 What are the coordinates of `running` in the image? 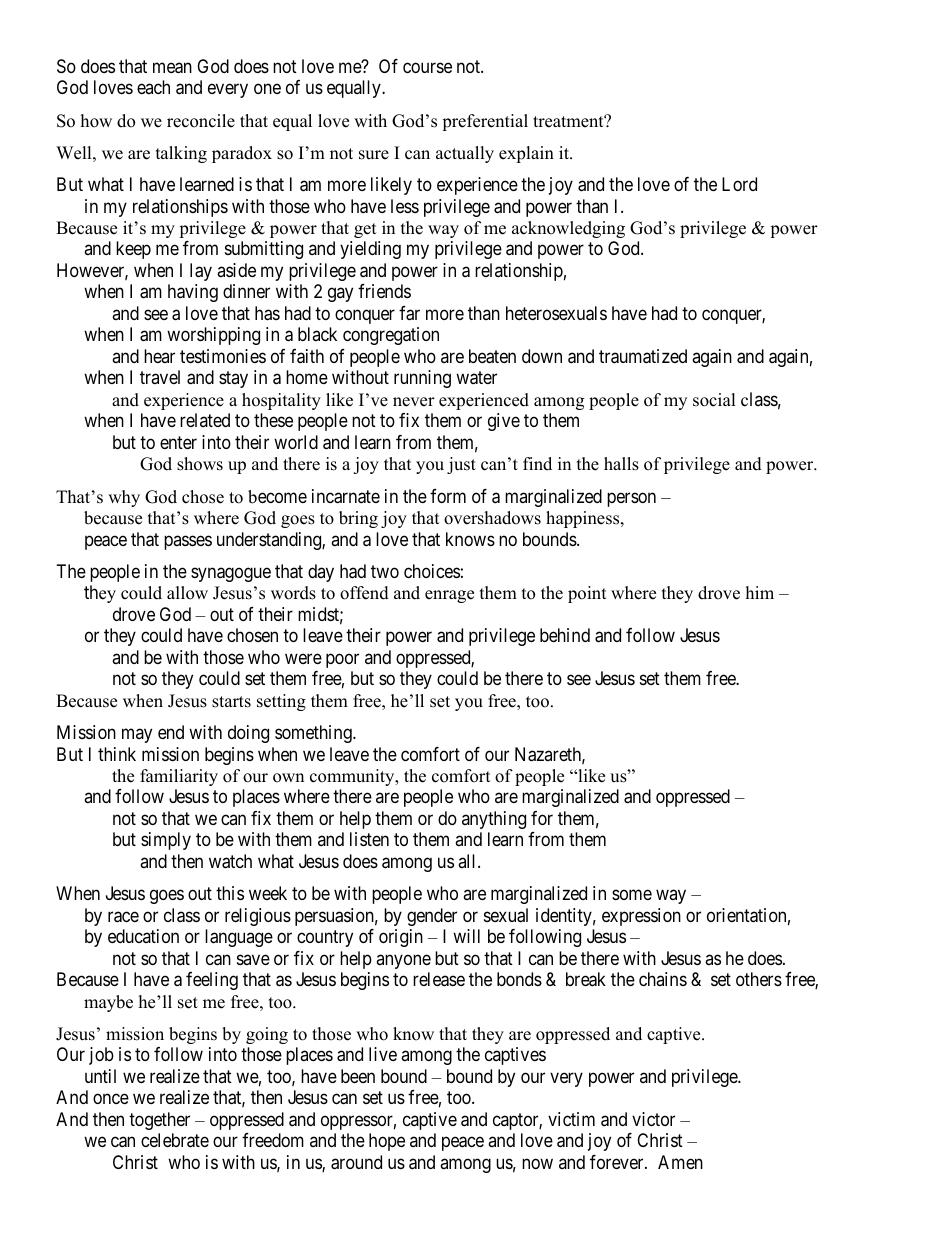 It's located at (422, 379).
